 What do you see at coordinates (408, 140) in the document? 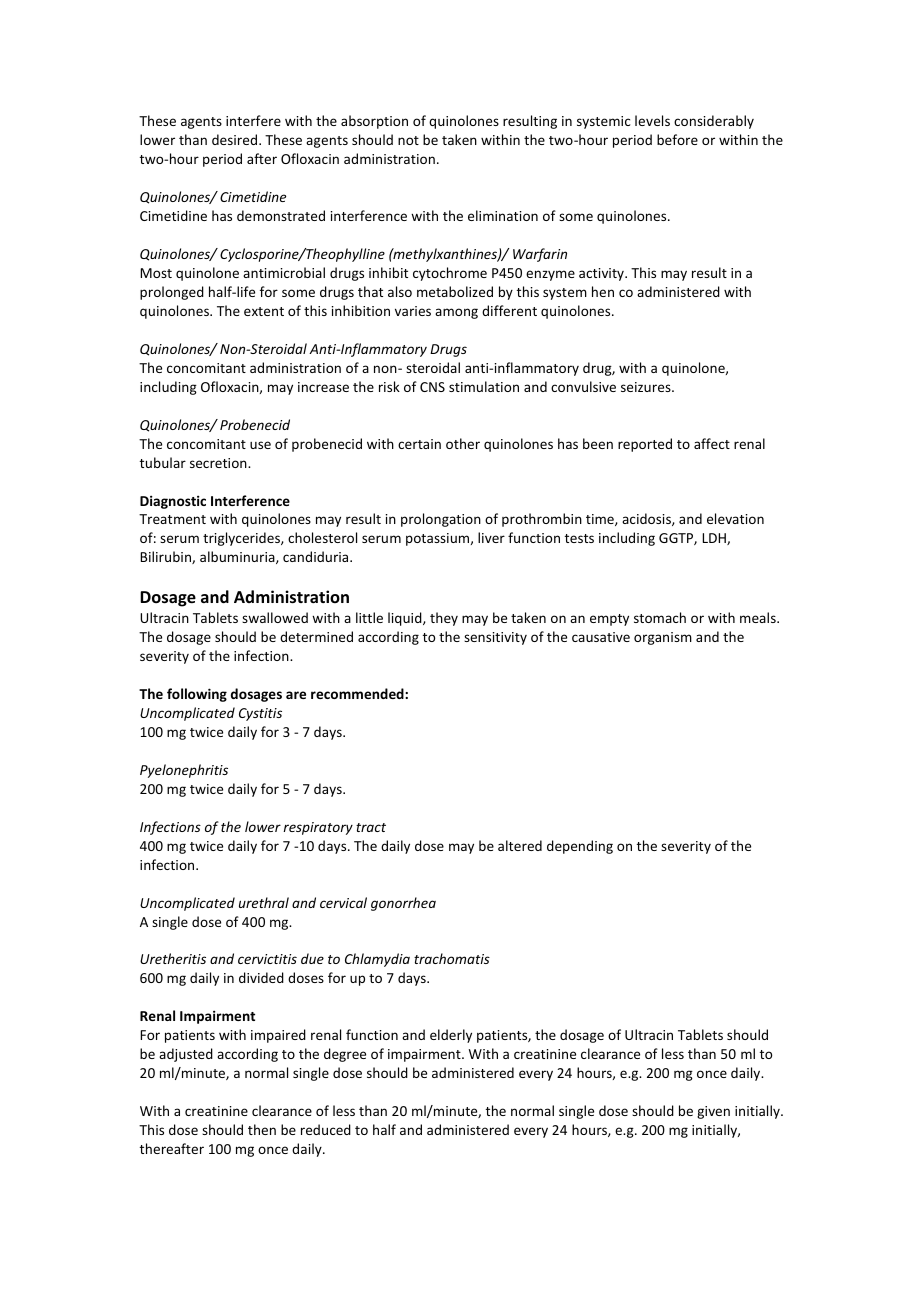
I see `not` at bounding box center [408, 140].
